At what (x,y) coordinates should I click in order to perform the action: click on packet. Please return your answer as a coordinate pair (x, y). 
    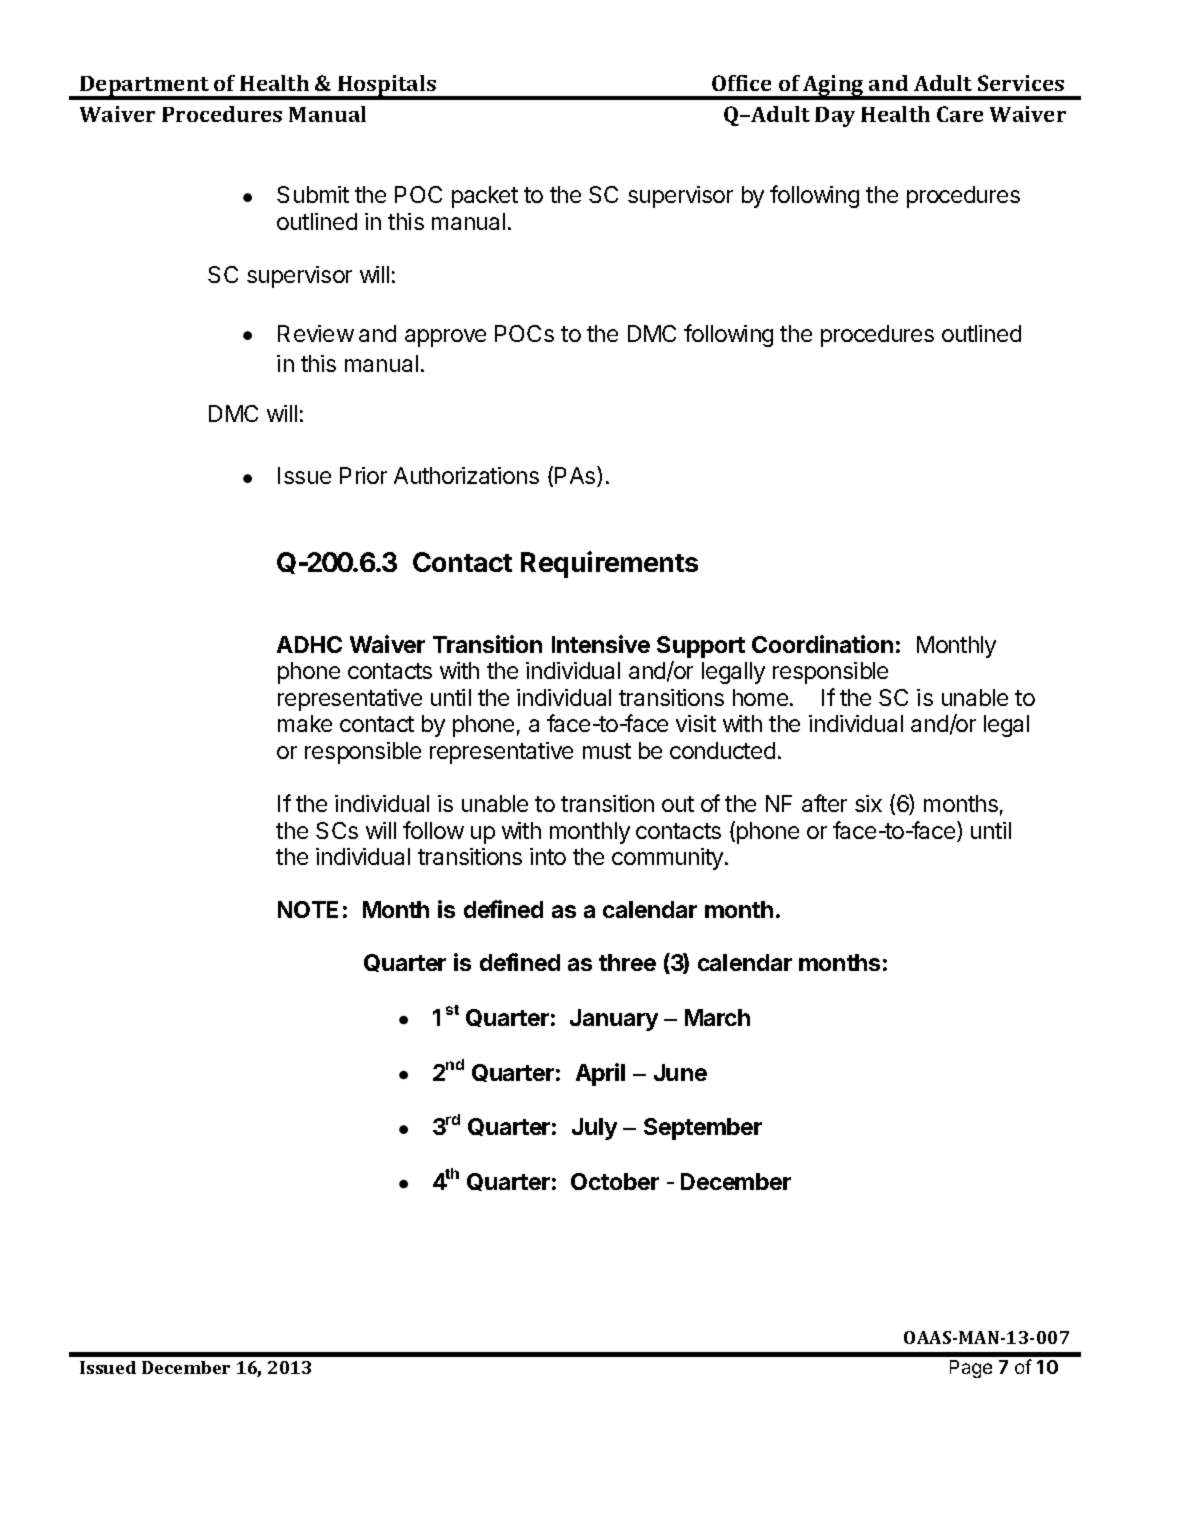
    Looking at the image, I should click on (485, 197).
